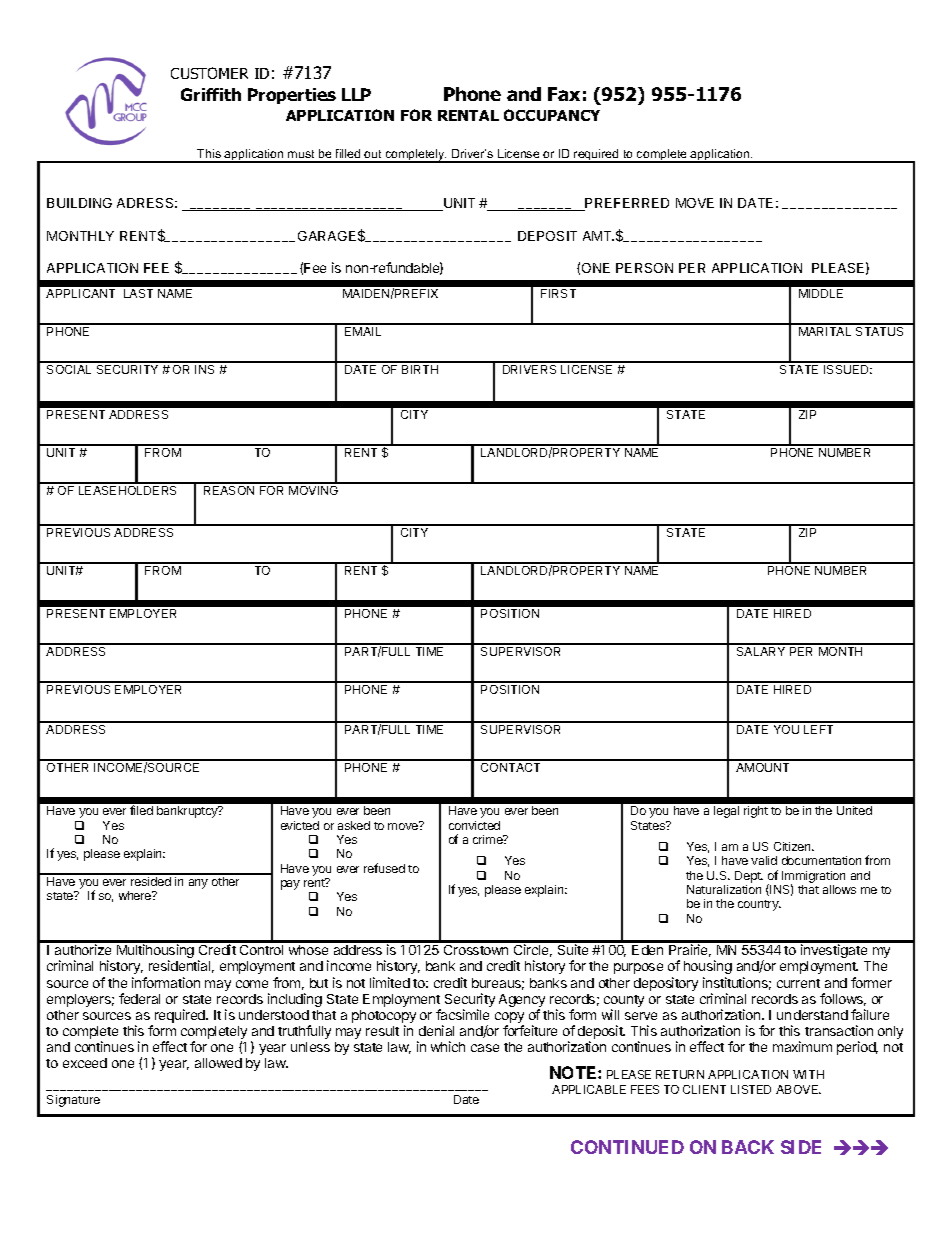  What do you see at coordinates (211, 94) in the image?
I see `Griffith` at bounding box center [211, 94].
